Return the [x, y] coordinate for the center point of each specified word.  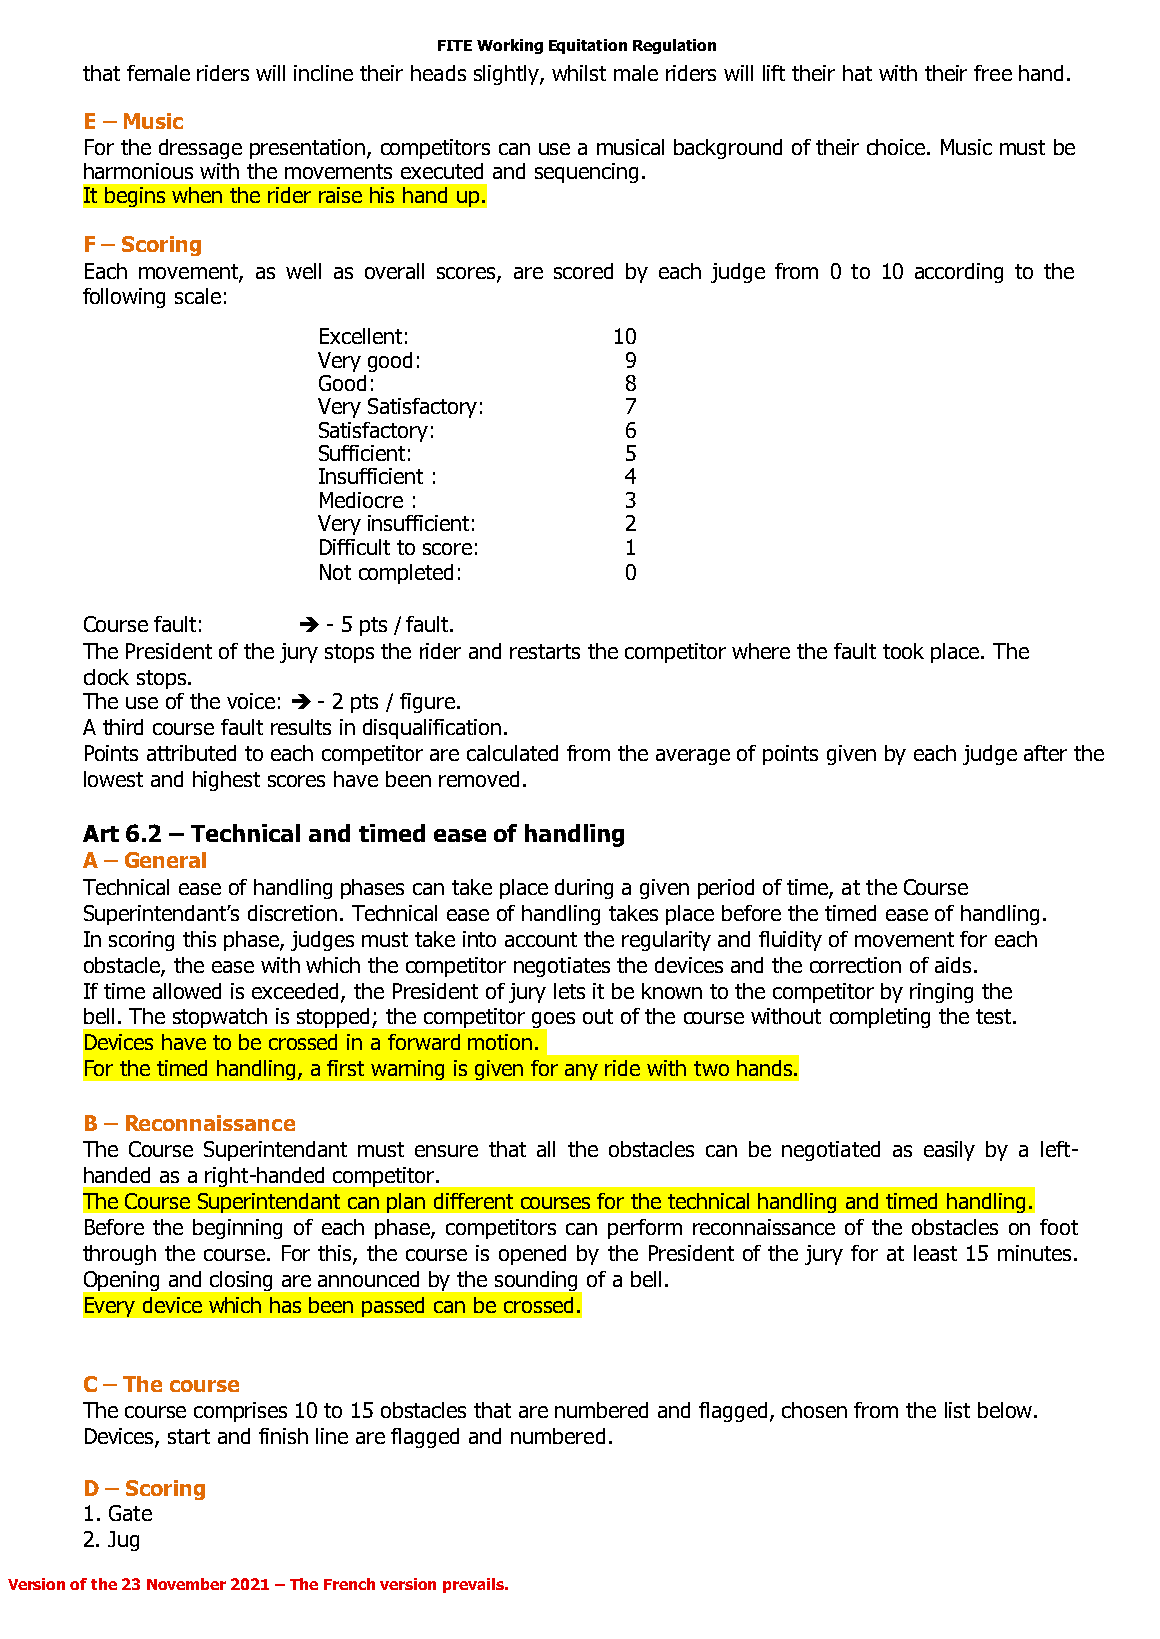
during [584, 889]
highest [226, 781]
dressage [200, 149]
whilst [579, 73]
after [1045, 753]
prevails [474, 1585]
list [957, 1410]
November [186, 1584]
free [993, 73]
